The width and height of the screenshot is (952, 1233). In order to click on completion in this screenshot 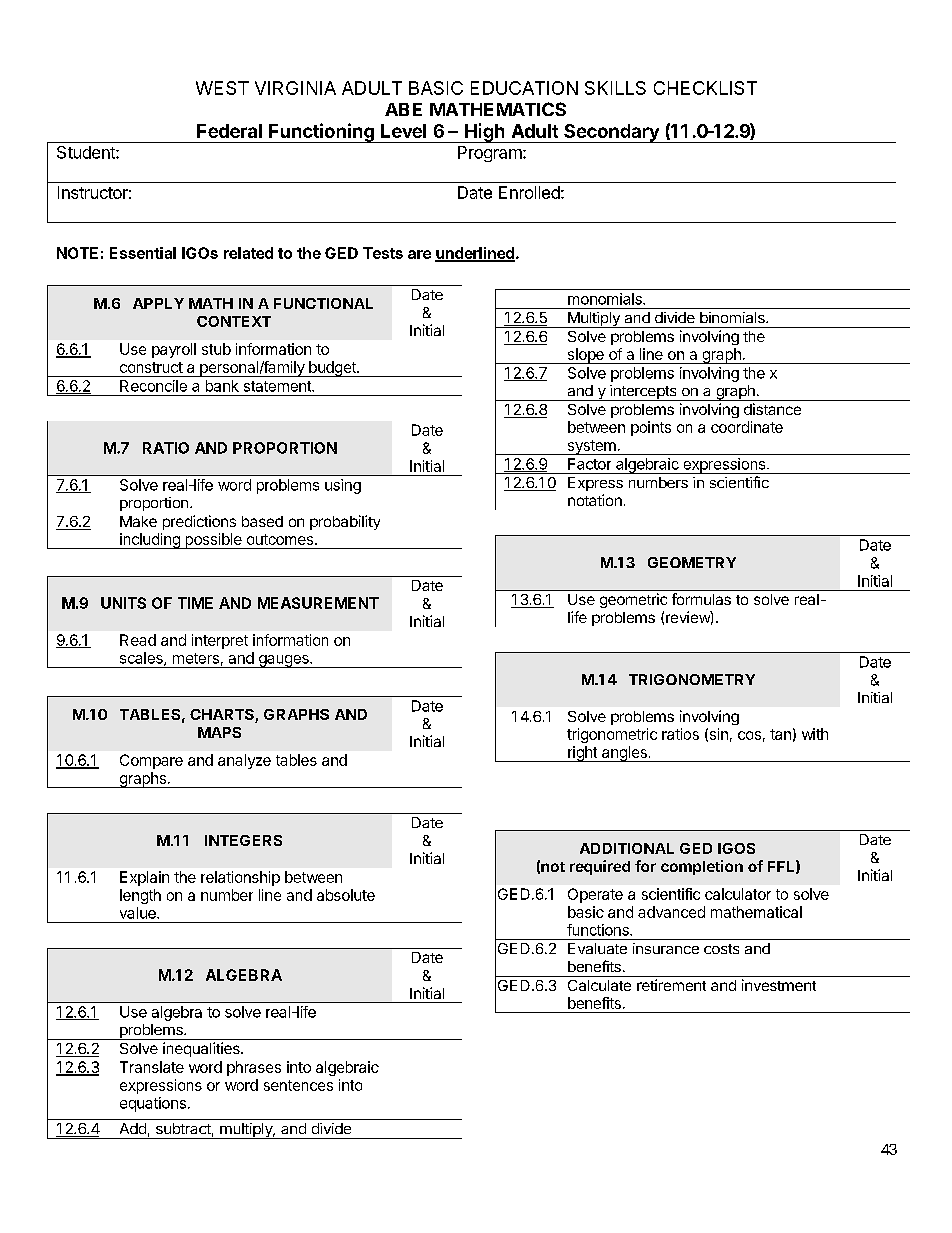, I will do `click(702, 867)`.
